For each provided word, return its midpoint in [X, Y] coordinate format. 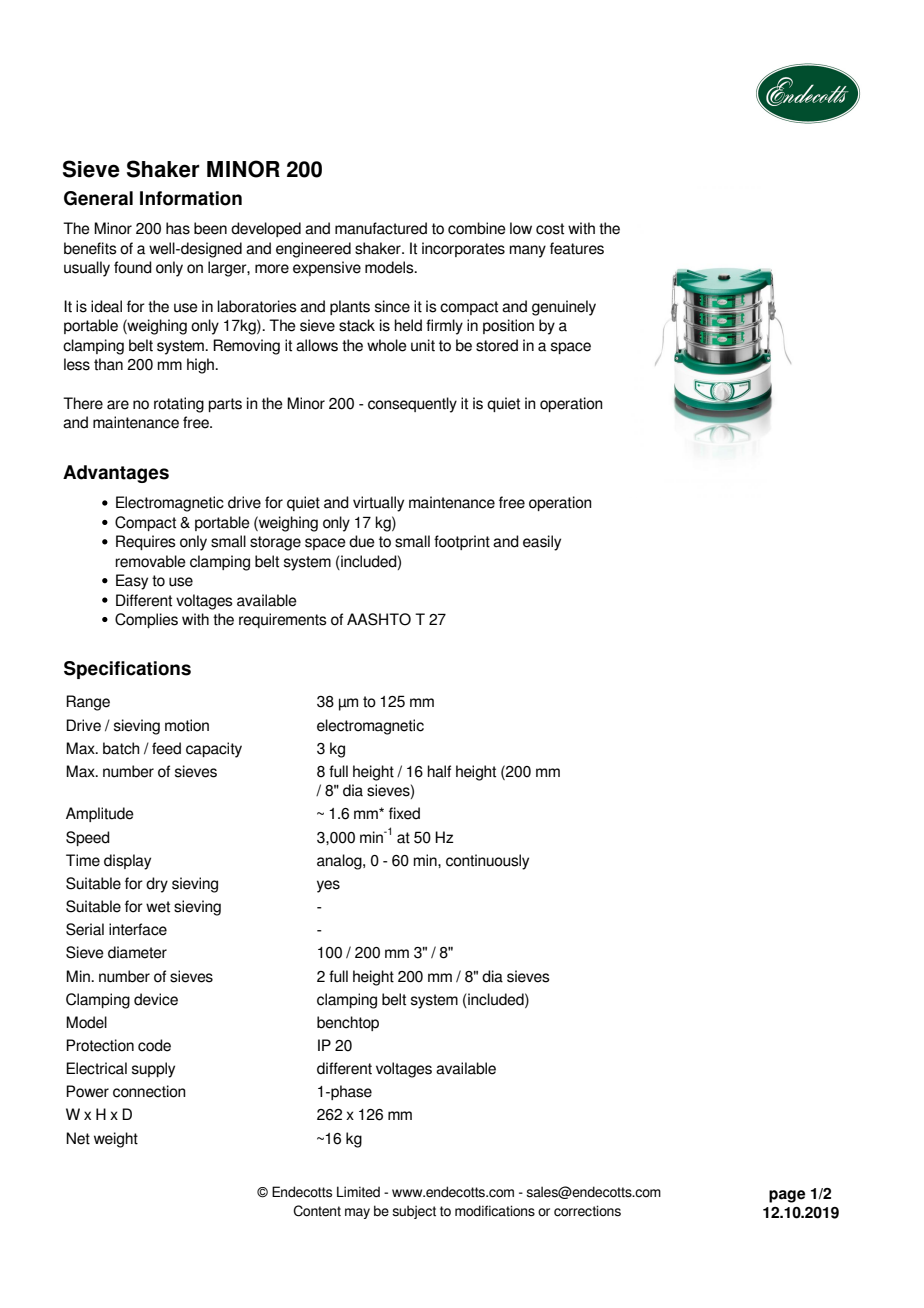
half [439, 771]
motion [187, 725]
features [577, 248]
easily [542, 543]
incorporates [463, 249]
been [210, 228]
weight [116, 1140]
